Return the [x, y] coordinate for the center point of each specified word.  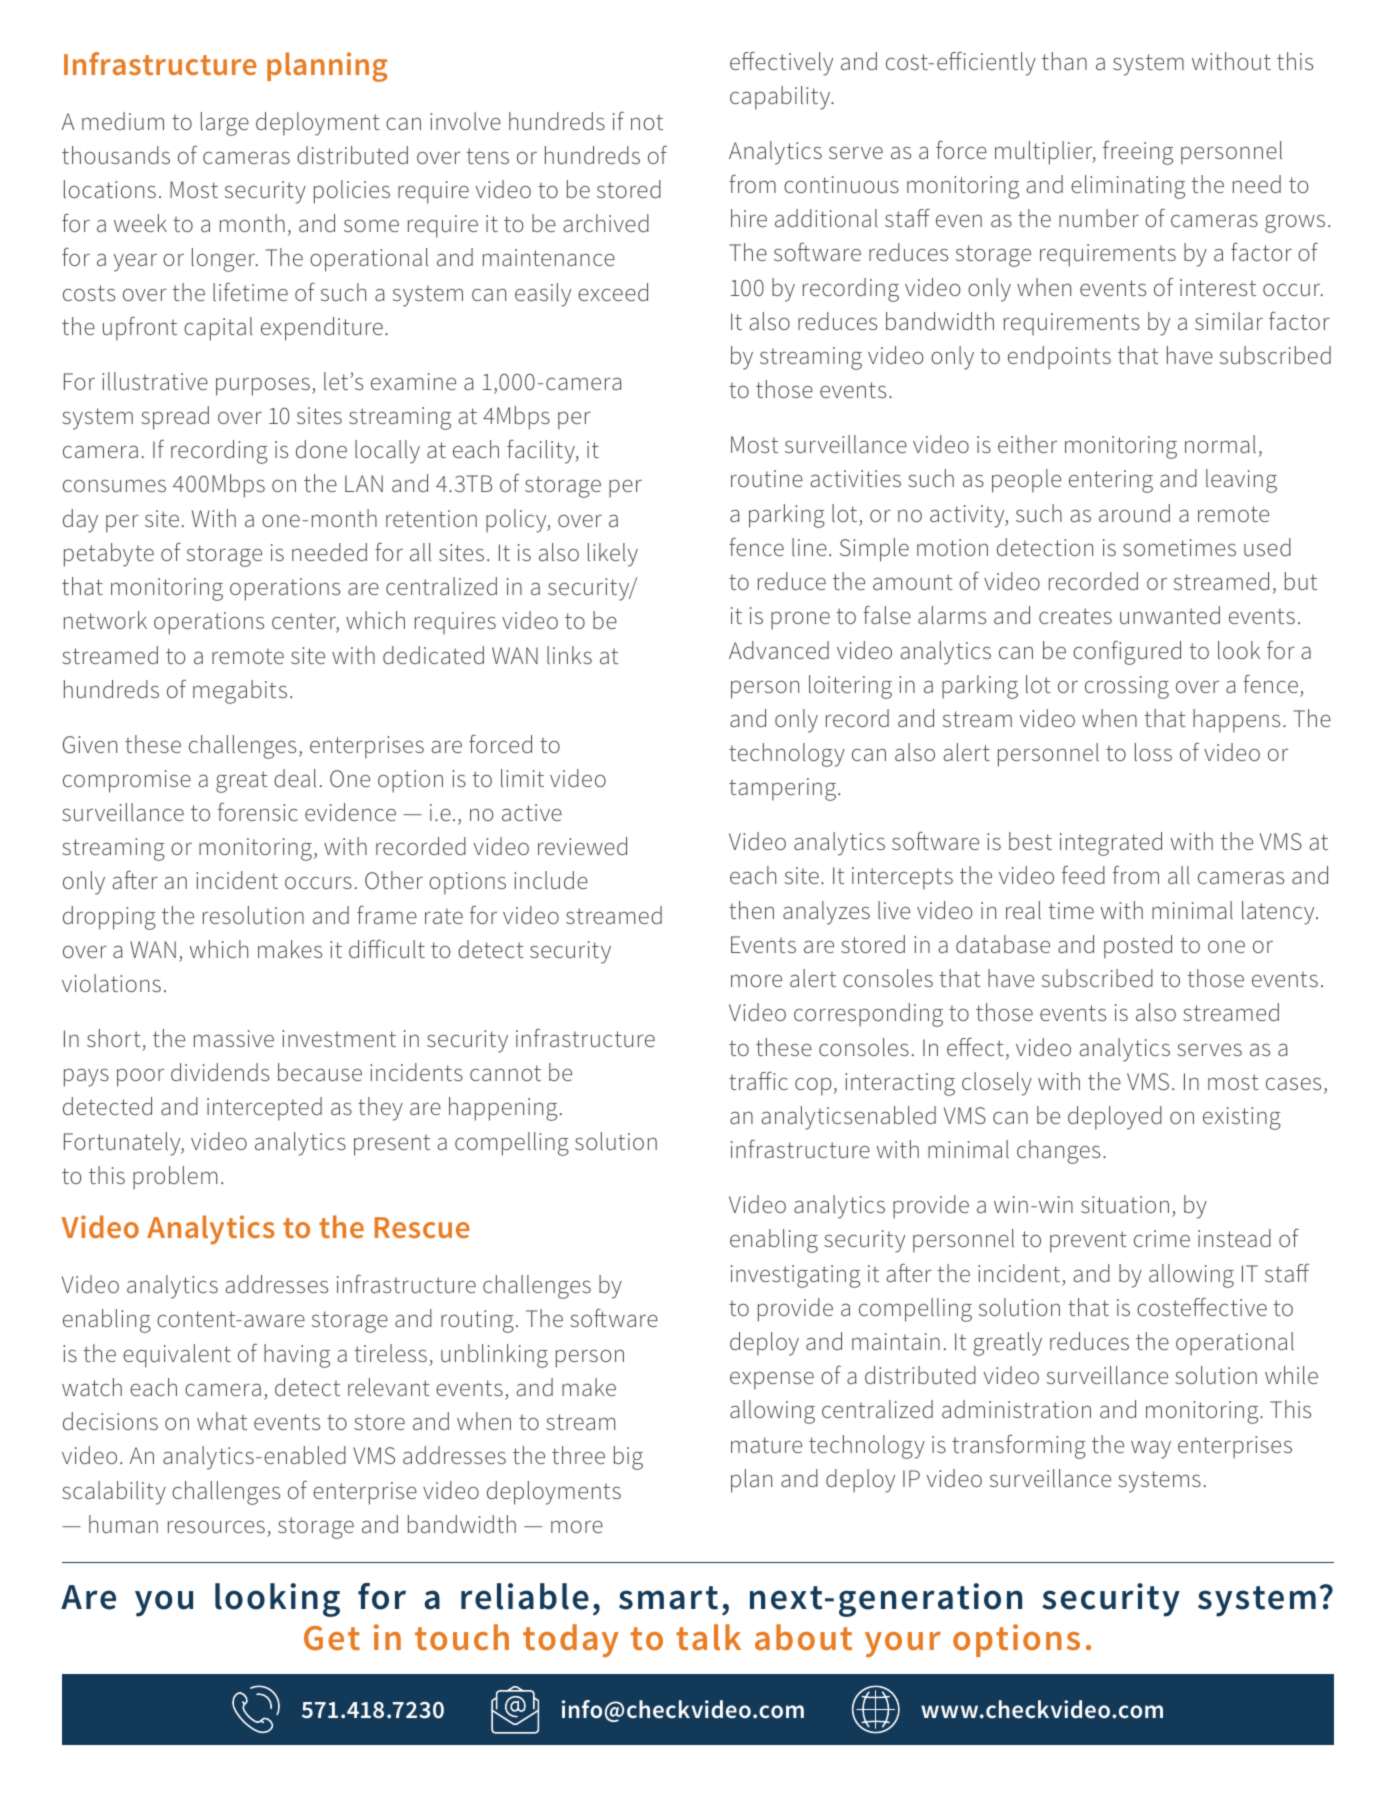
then [751, 910]
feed [1083, 874]
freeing [1138, 152]
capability [781, 98]
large [225, 124]
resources [216, 1526]
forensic [258, 811]
